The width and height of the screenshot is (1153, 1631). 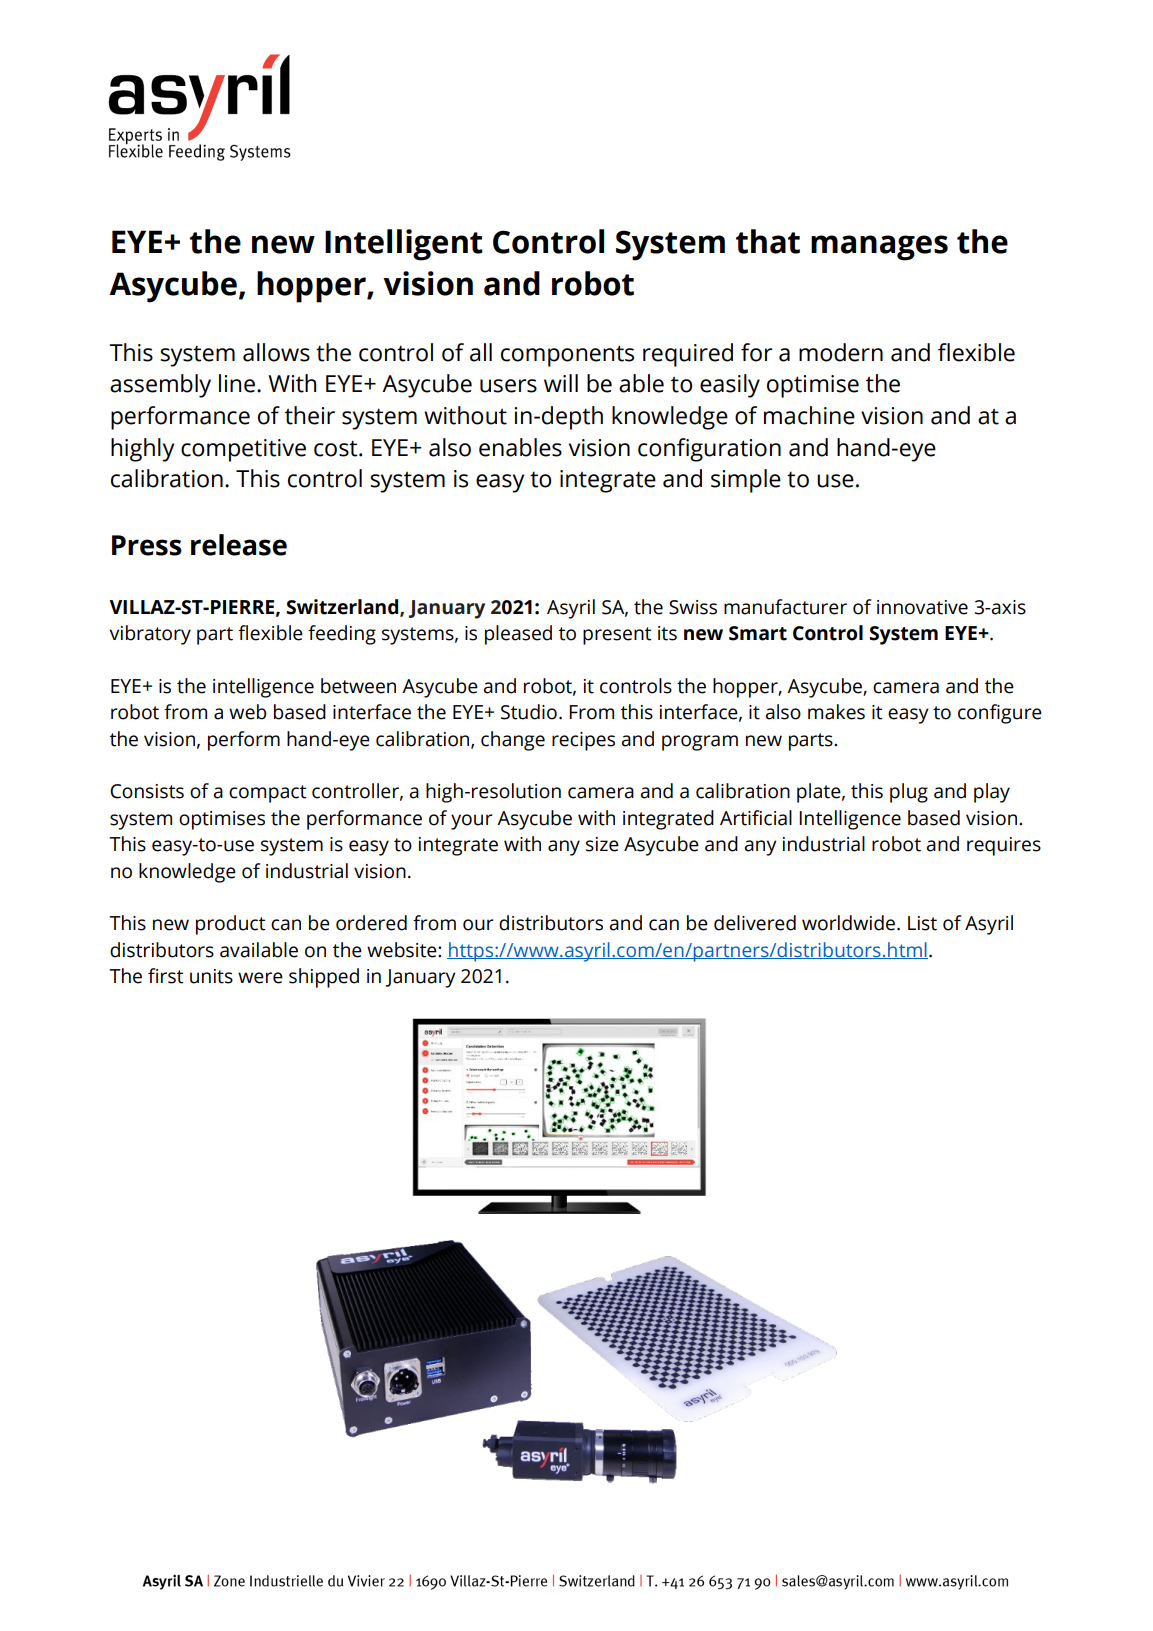 I want to click on manages, so click(x=879, y=248).
